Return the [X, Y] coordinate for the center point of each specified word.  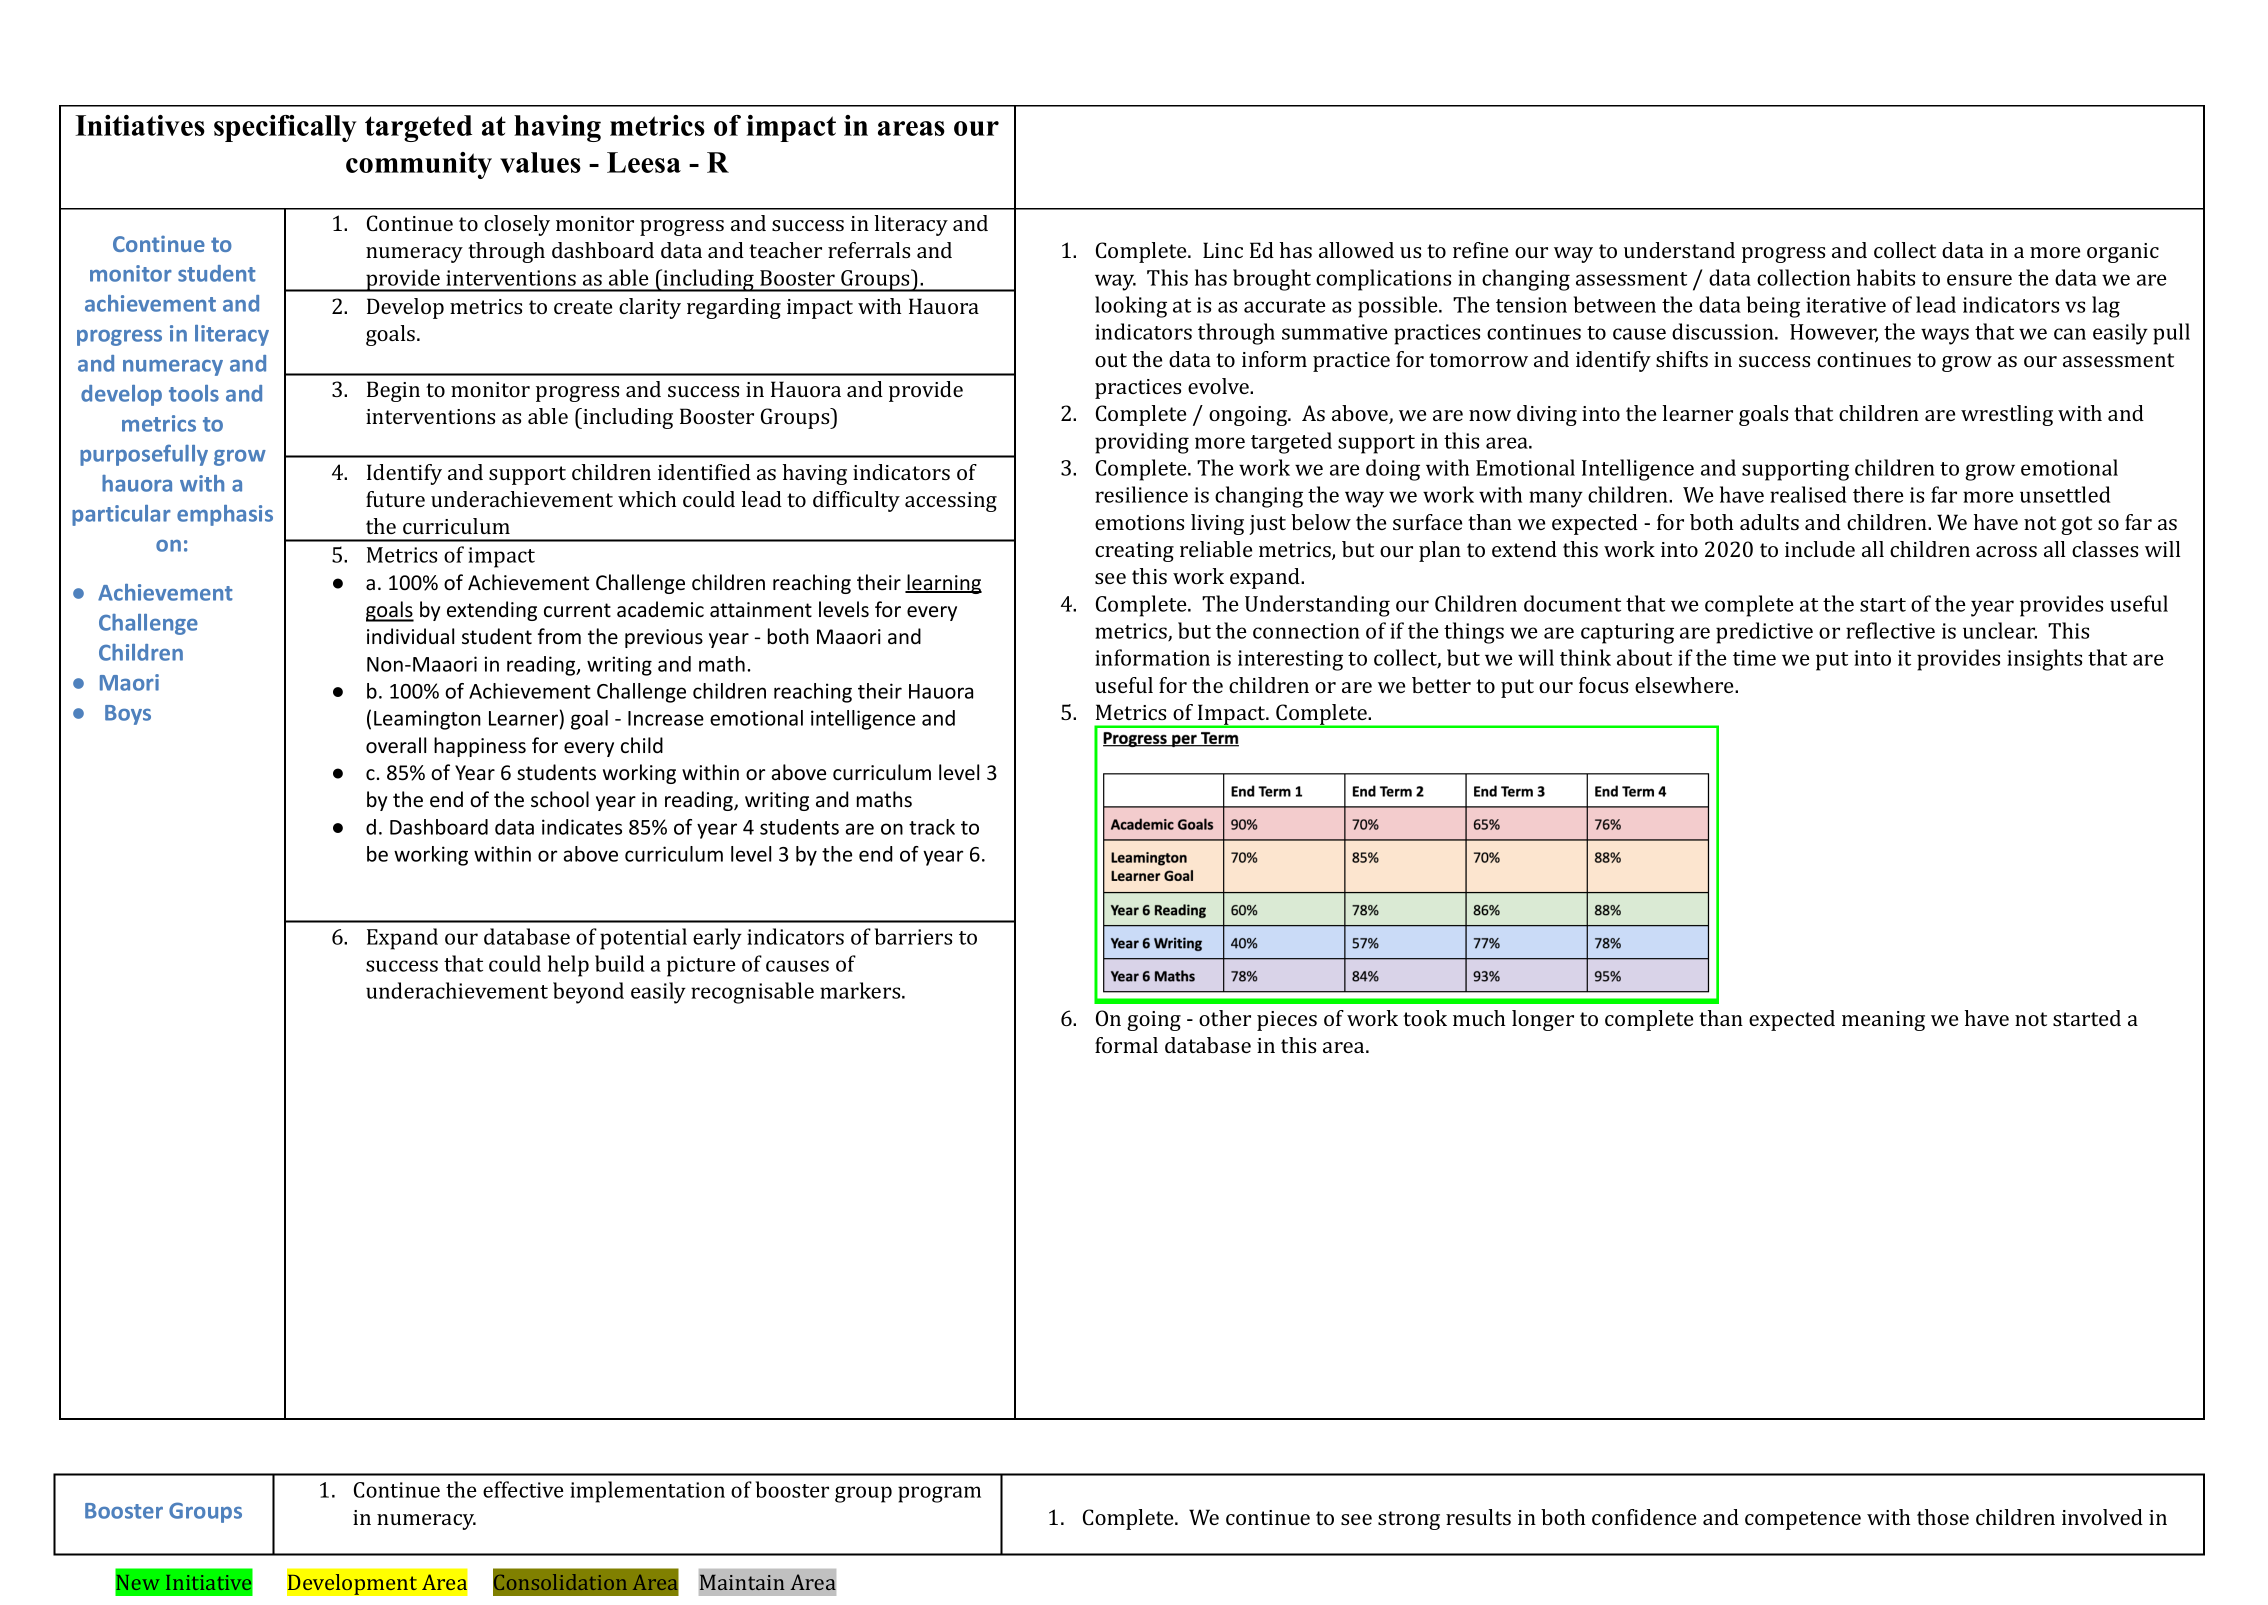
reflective [1890, 630]
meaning [1883, 1021]
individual [410, 636]
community [419, 165]
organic [2123, 253]
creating [1134, 552]
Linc [1223, 250]
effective [523, 1489]
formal [1126, 1045]
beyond [588, 993]
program [939, 1494]
